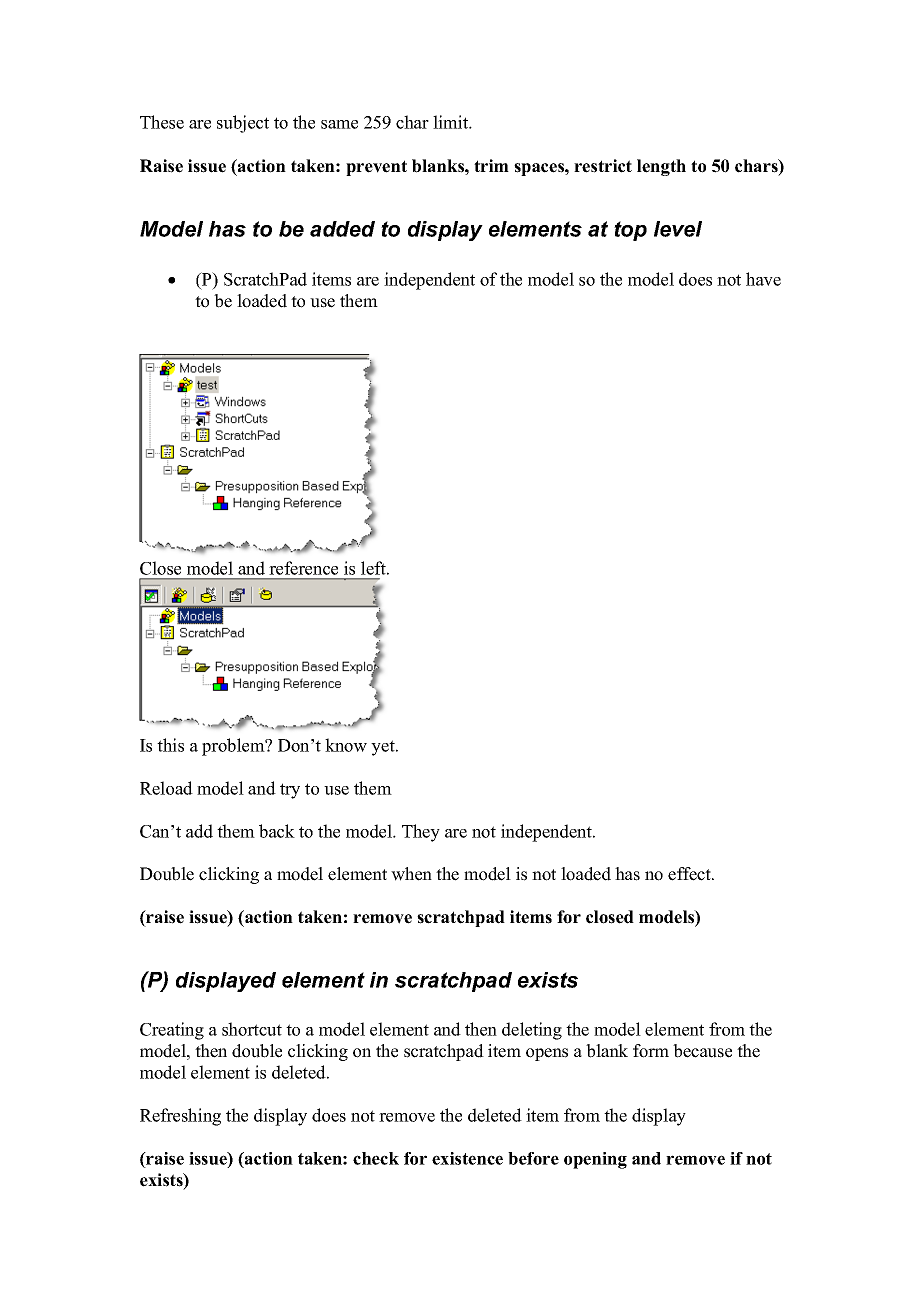 The height and width of the screenshot is (1308, 924). Describe the element at coordinates (342, 229) in the screenshot. I see `added` at that location.
